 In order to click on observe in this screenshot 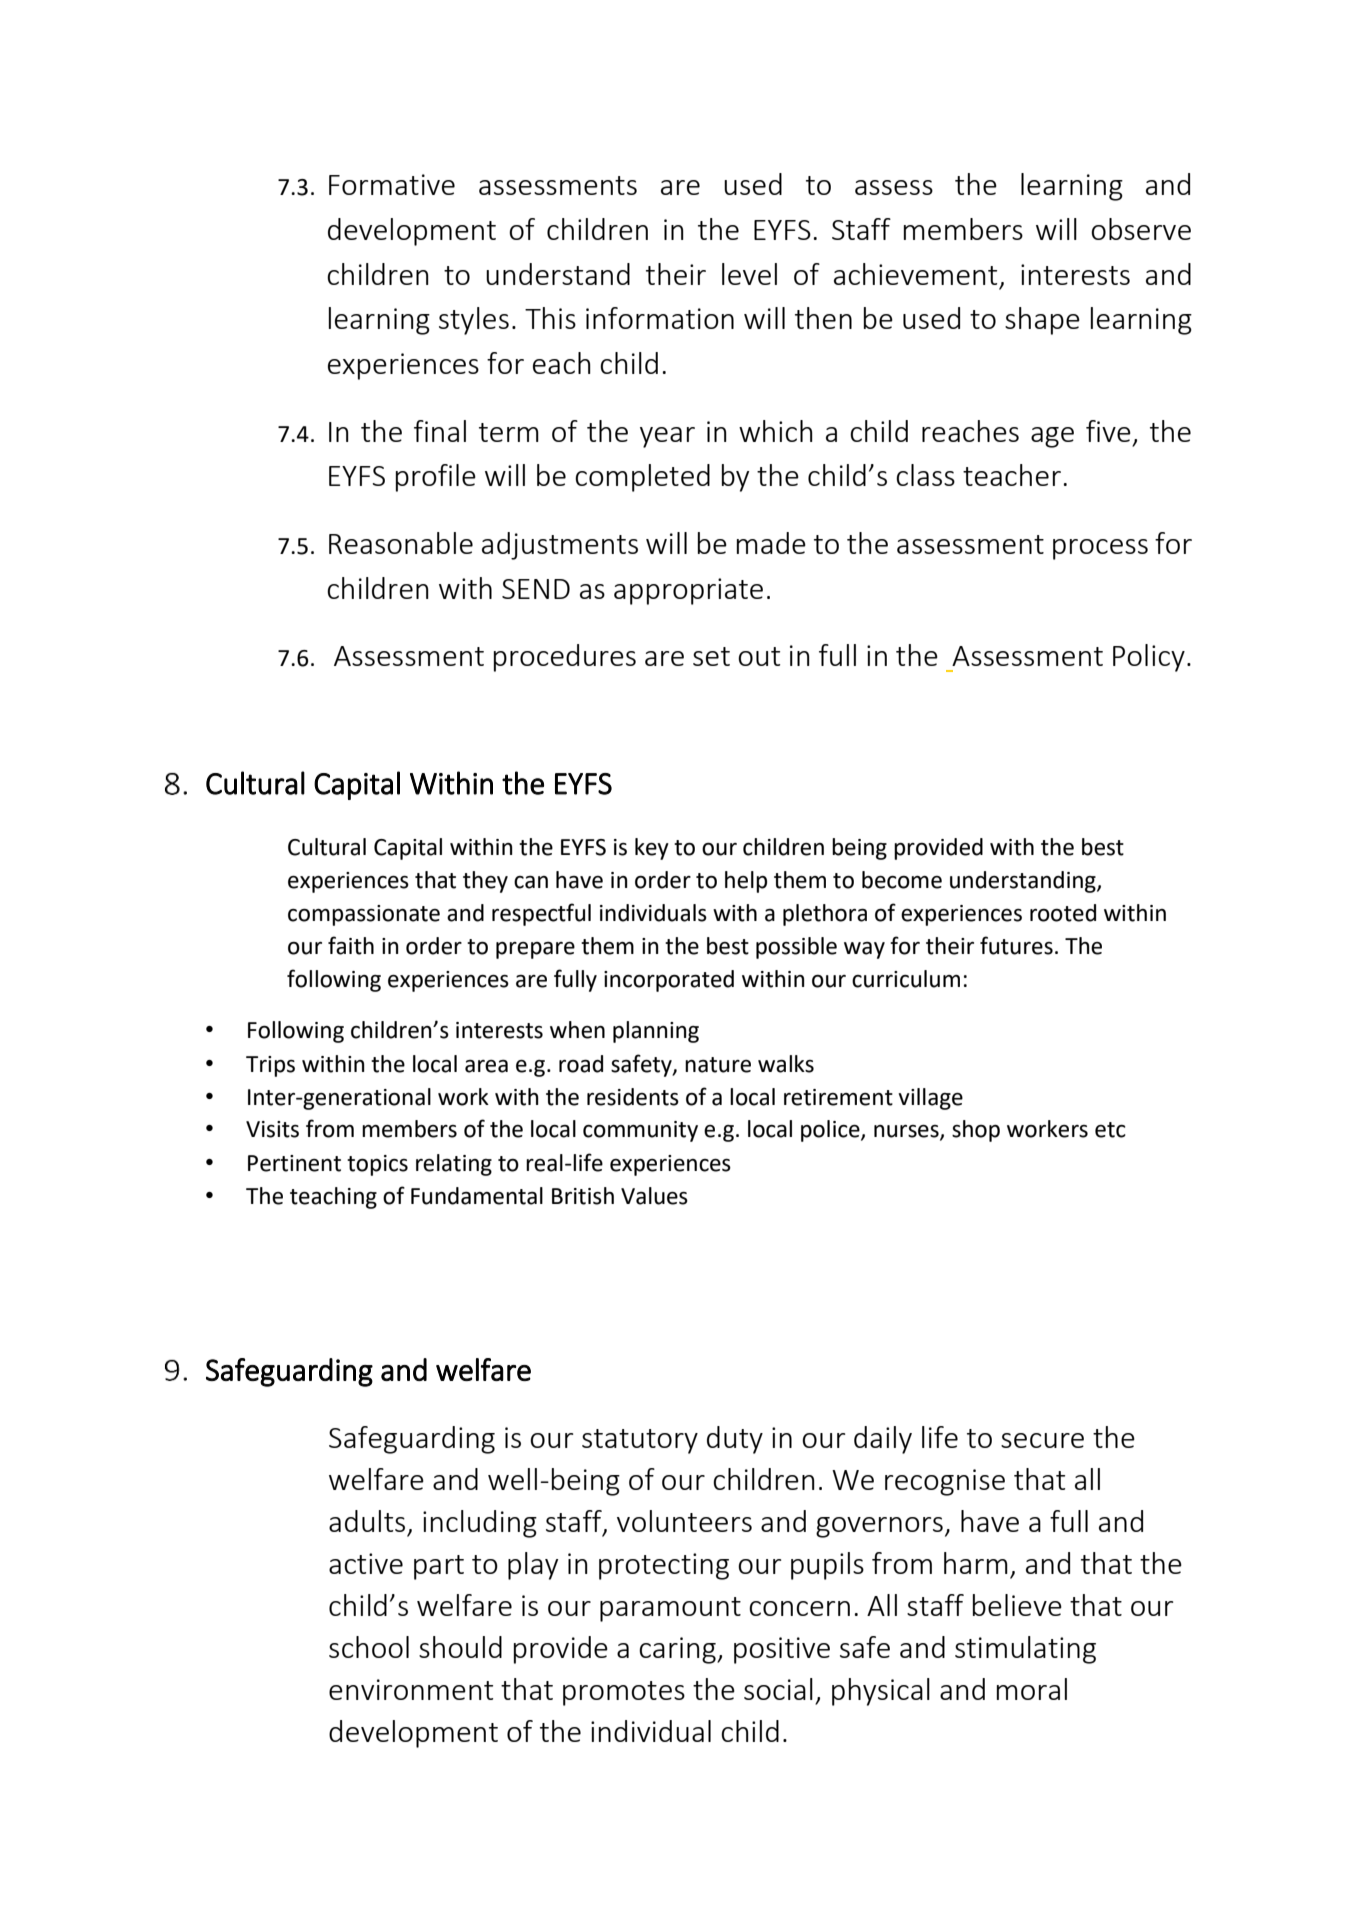, I will do `click(1141, 229)`.
